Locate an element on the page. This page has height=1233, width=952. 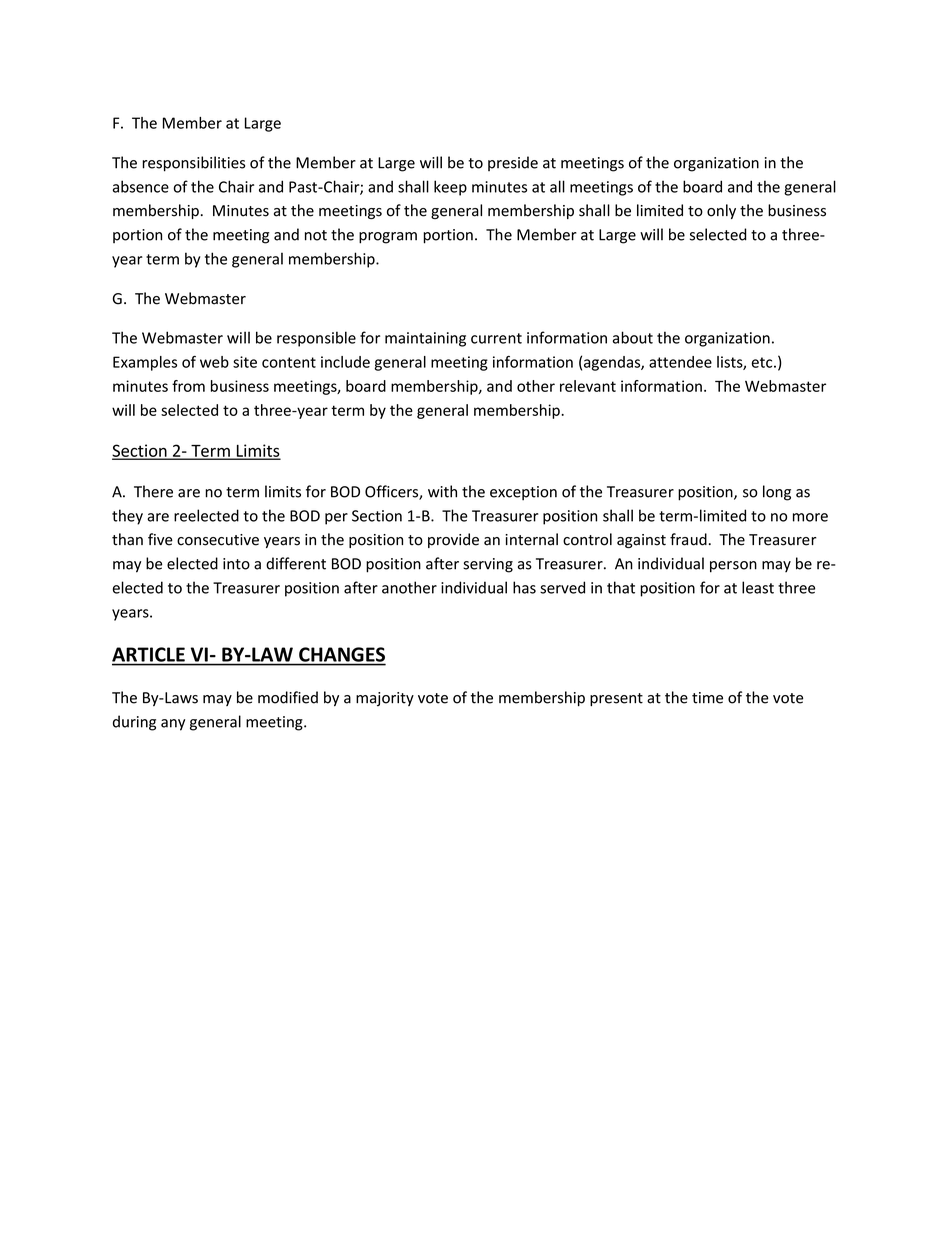
keep is located at coordinates (450, 188).
